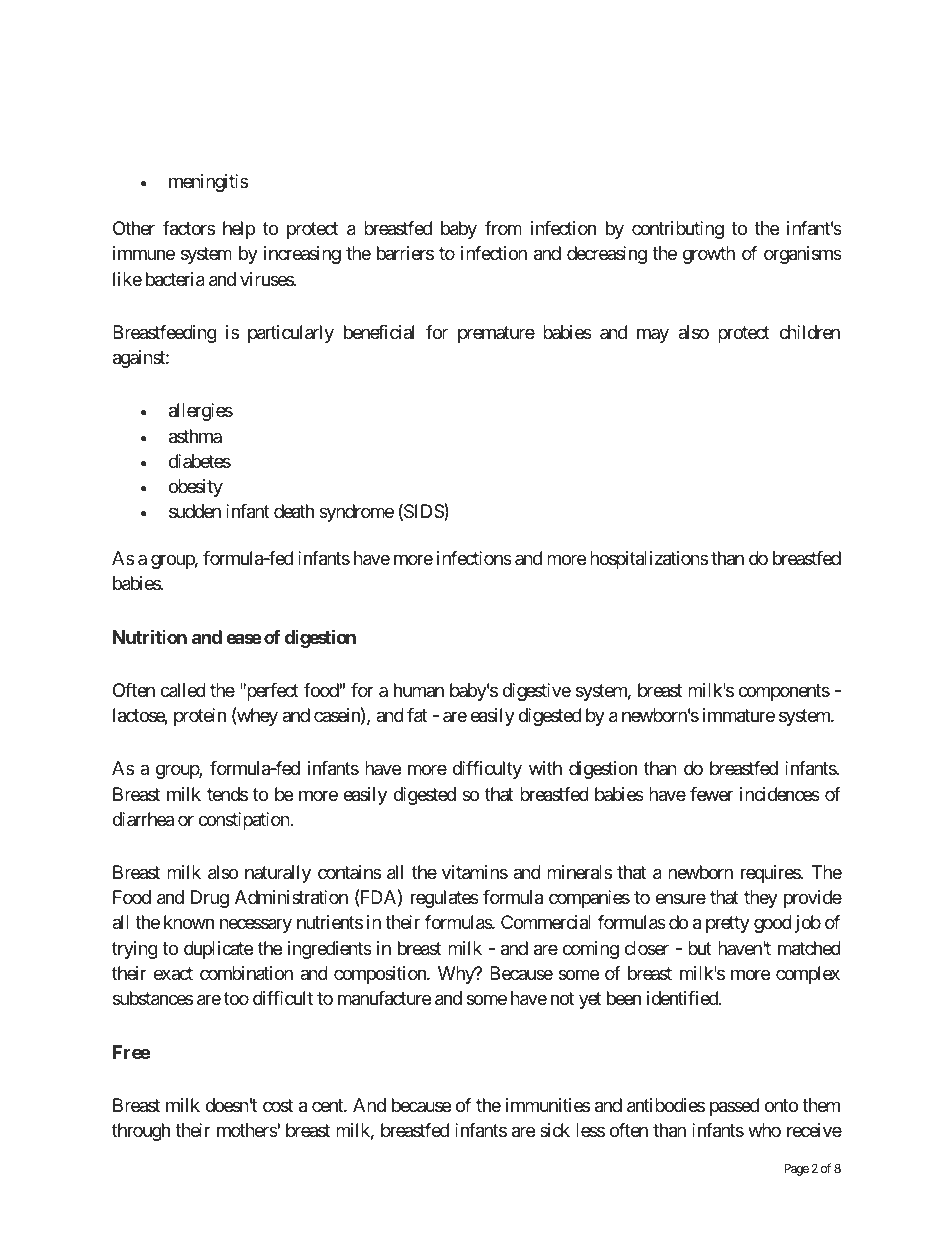 The width and height of the document is (952, 1233). What do you see at coordinates (545, 768) in the document?
I see `with` at bounding box center [545, 768].
